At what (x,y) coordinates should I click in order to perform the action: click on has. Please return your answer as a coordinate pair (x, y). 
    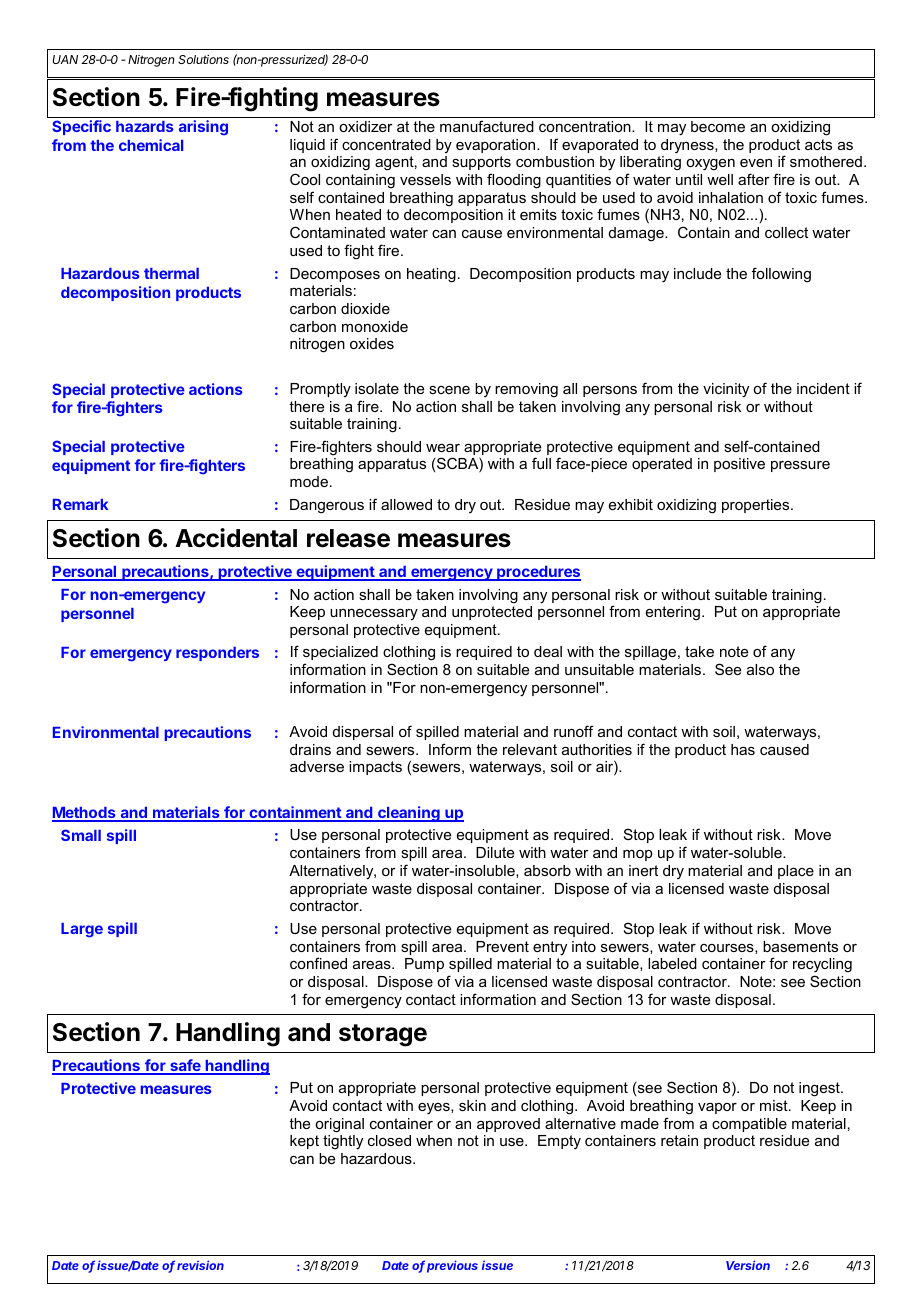
    Looking at the image, I should click on (743, 749).
